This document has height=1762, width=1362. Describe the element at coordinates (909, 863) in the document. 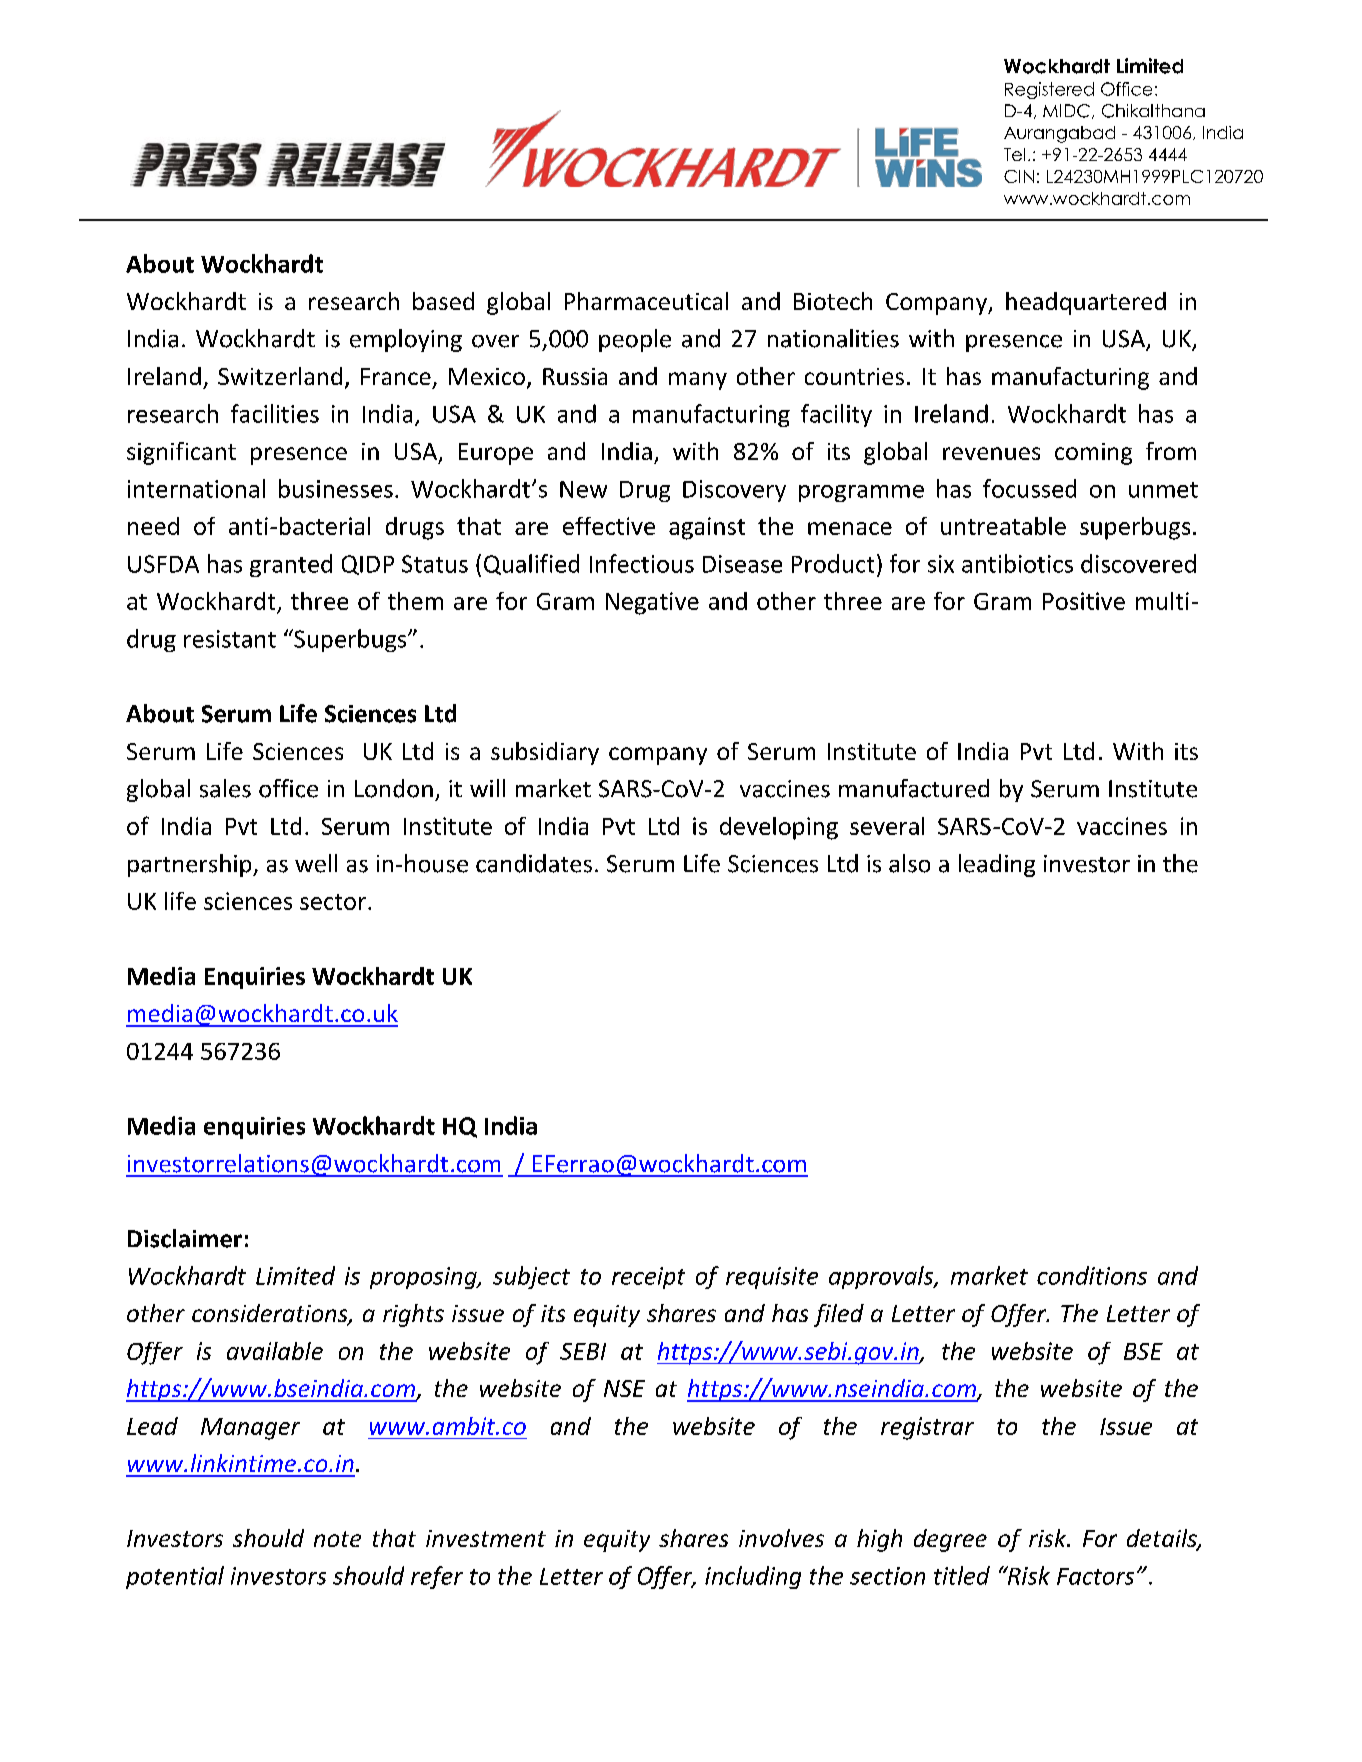

I see `also` at that location.
